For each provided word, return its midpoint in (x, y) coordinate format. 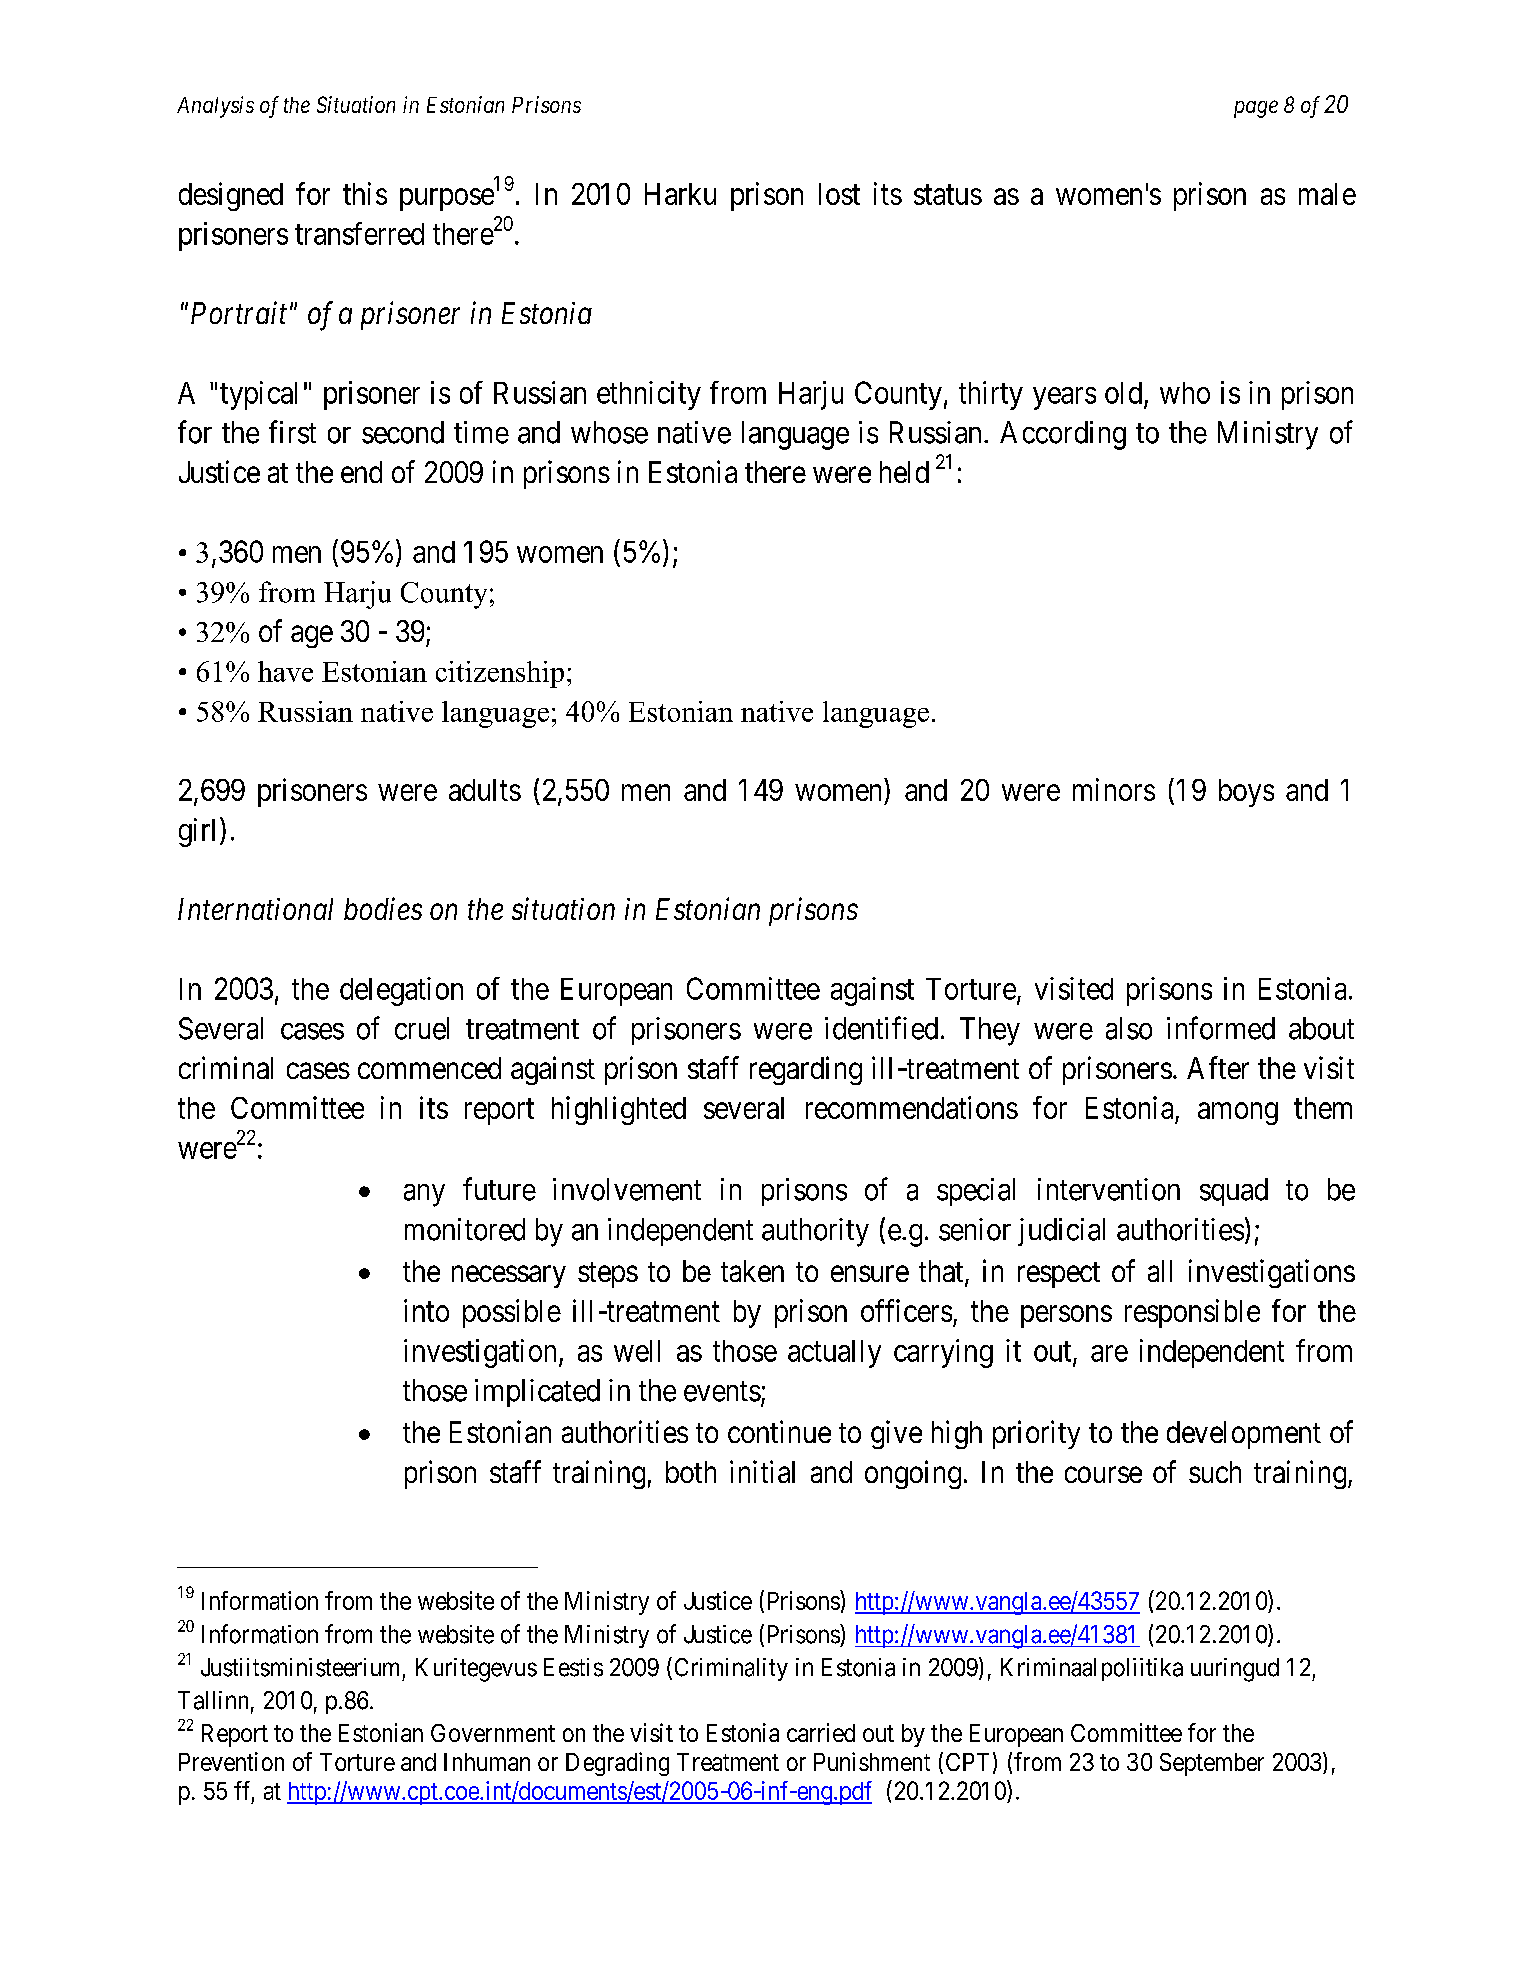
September (1212, 1764)
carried (821, 1732)
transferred (359, 233)
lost (839, 194)
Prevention (231, 1761)
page (1256, 109)
